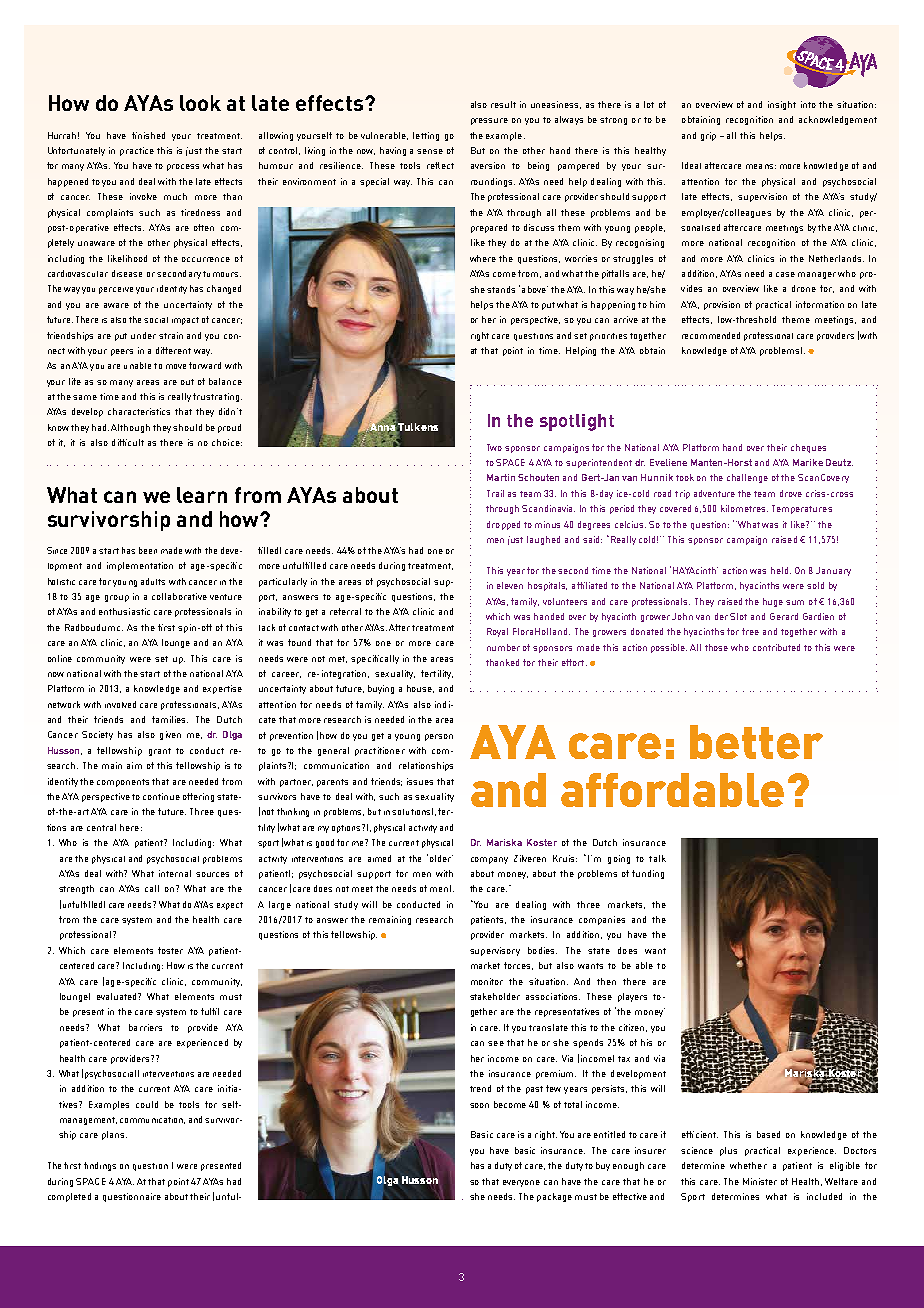 Image resolution: width=924 pixels, height=1308 pixels. Describe the element at coordinates (521, 1183) in the screenshot. I see `everyone` at that location.
